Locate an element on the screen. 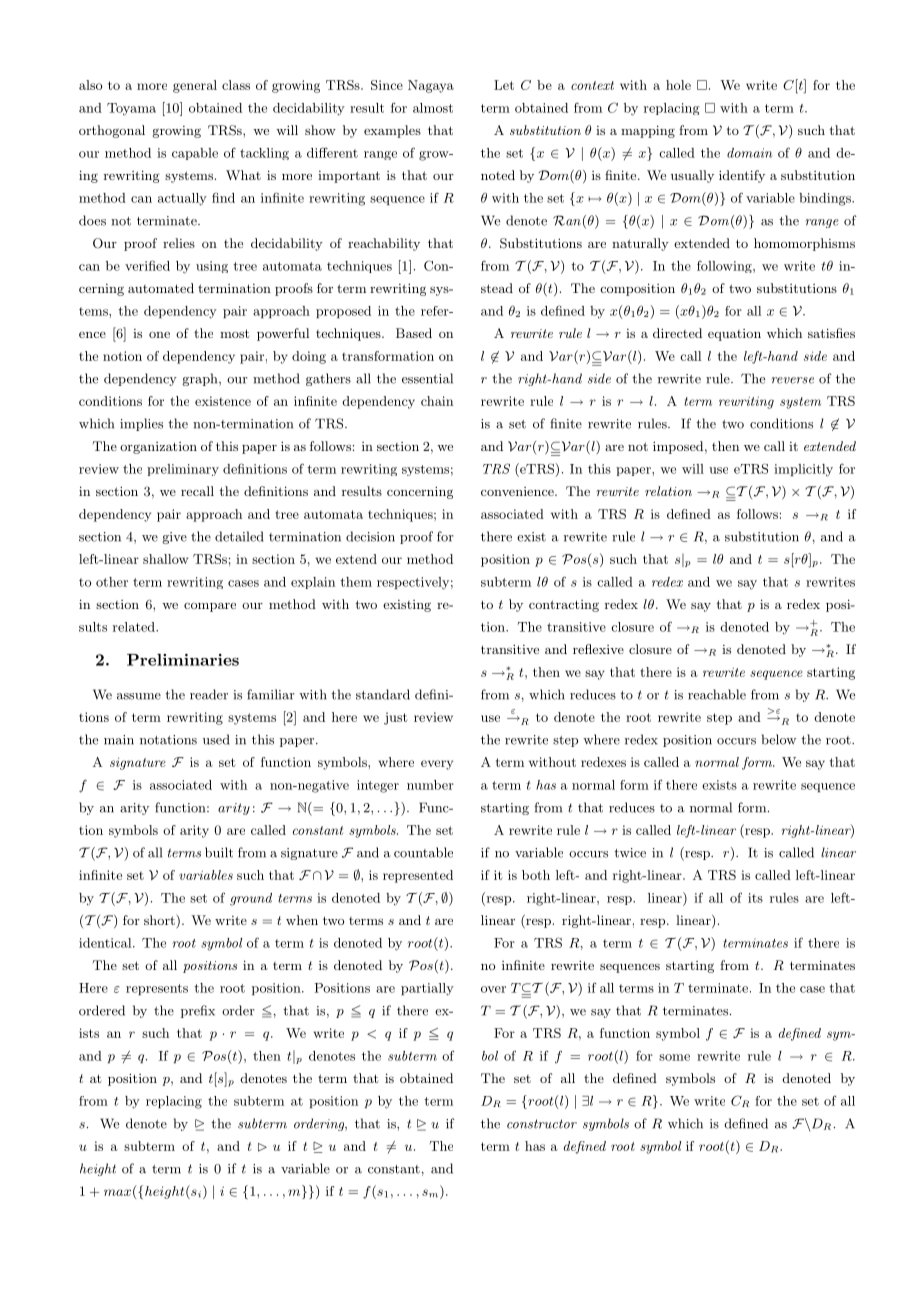 The width and height of the screenshot is (924, 1308). preliminary is located at coordinates (183, 470).
